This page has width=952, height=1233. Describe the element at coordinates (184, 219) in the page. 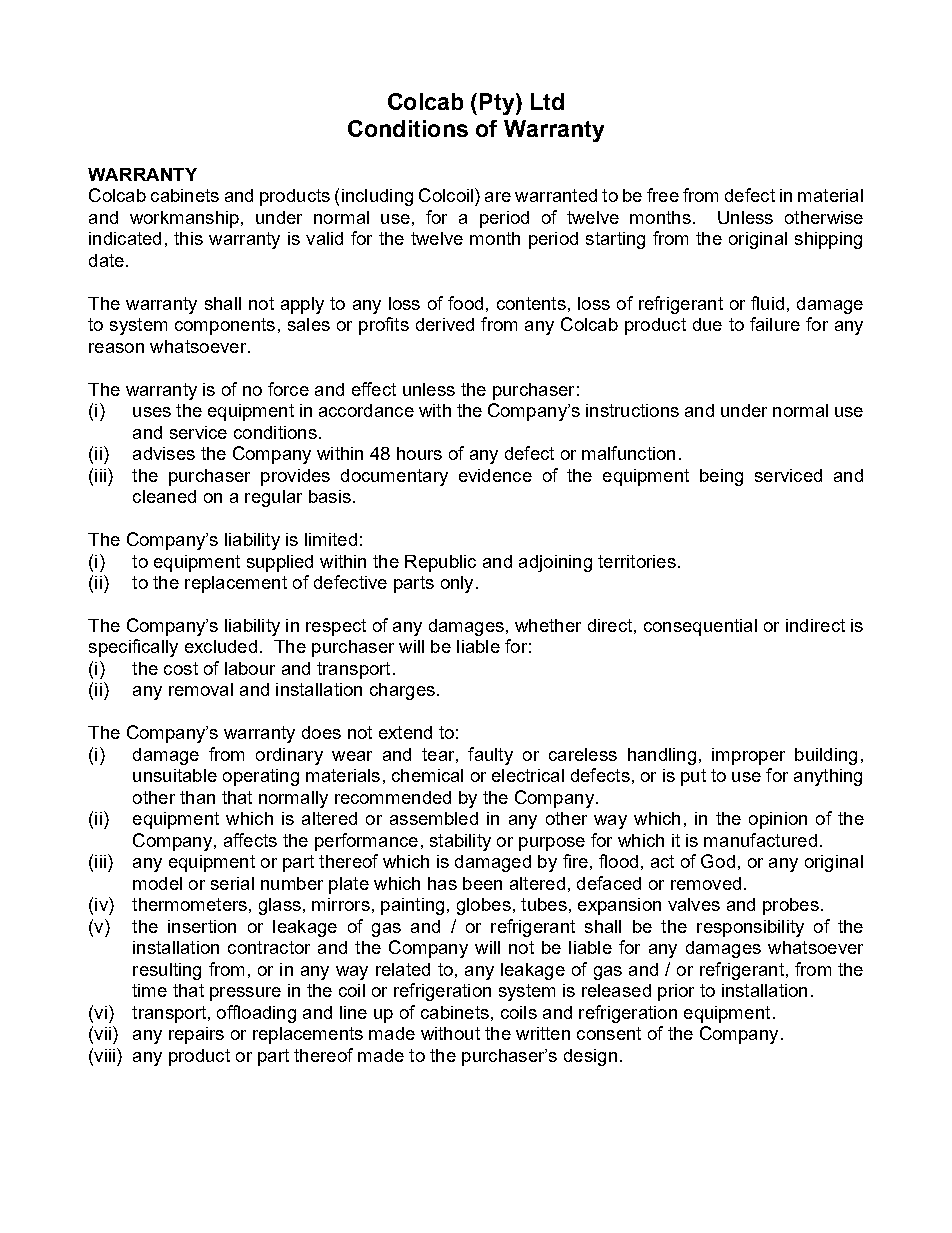

I see `workmanship` at that location.
